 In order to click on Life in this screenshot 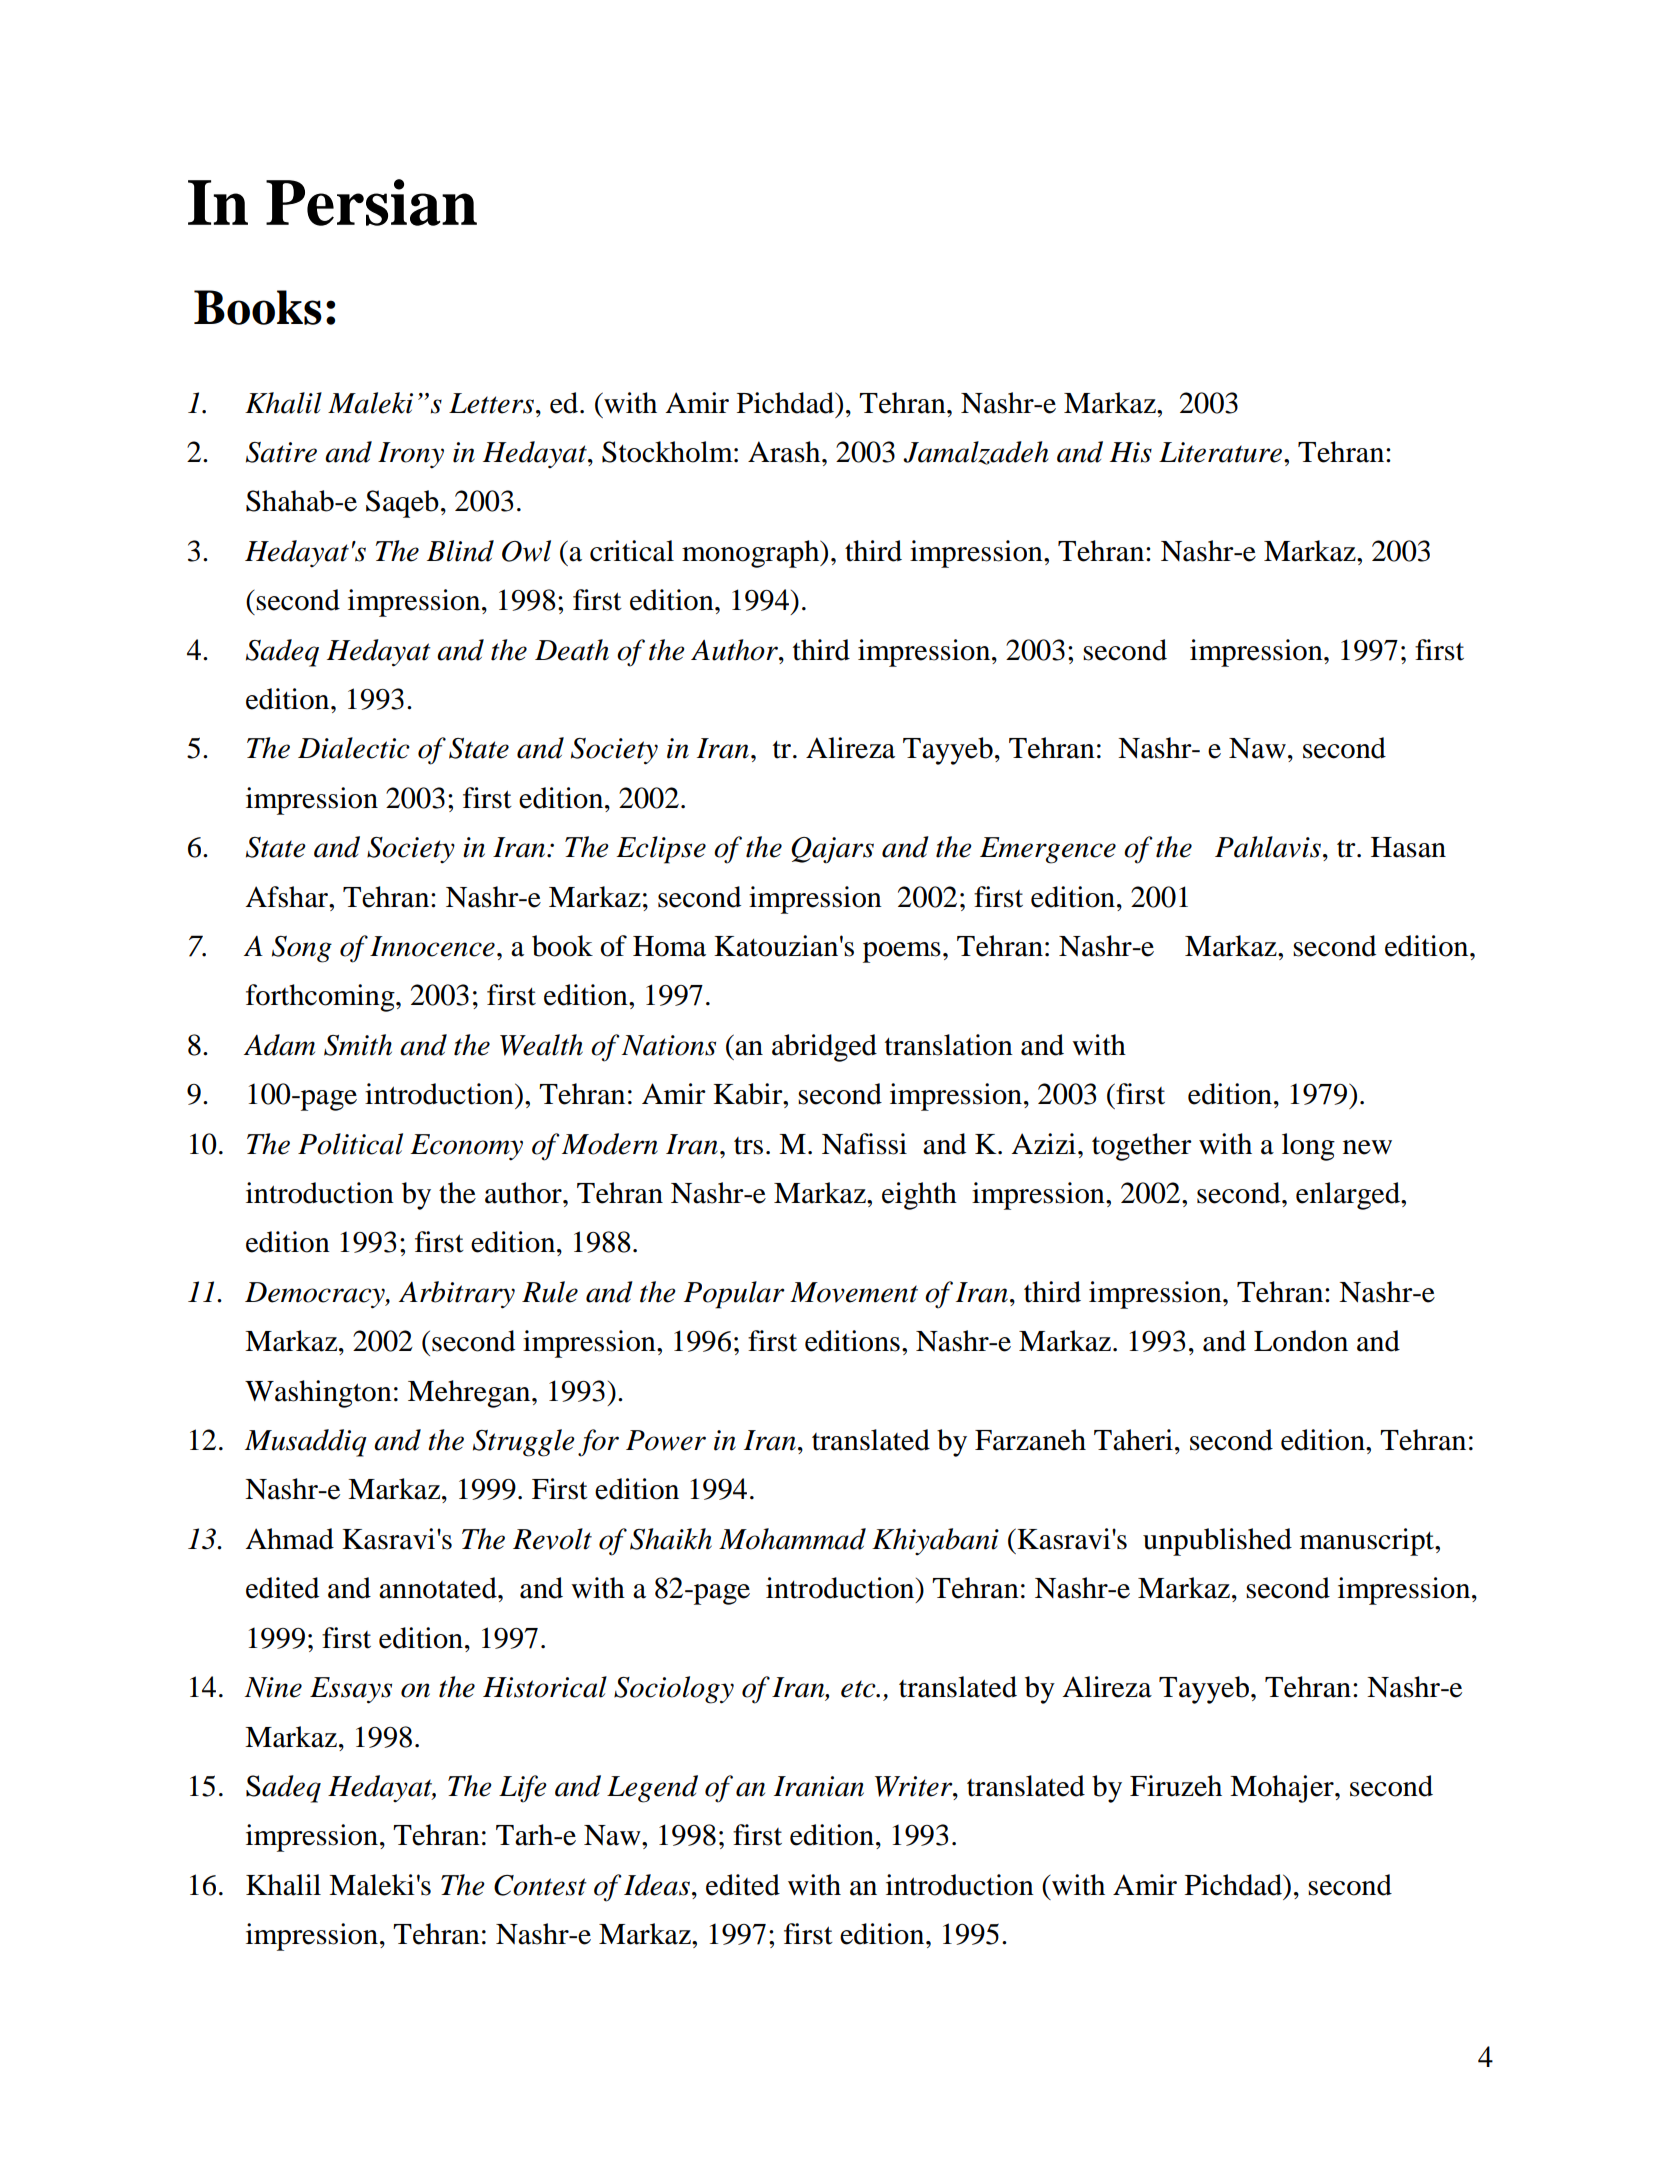, I will do `click(523, 1789)`.
